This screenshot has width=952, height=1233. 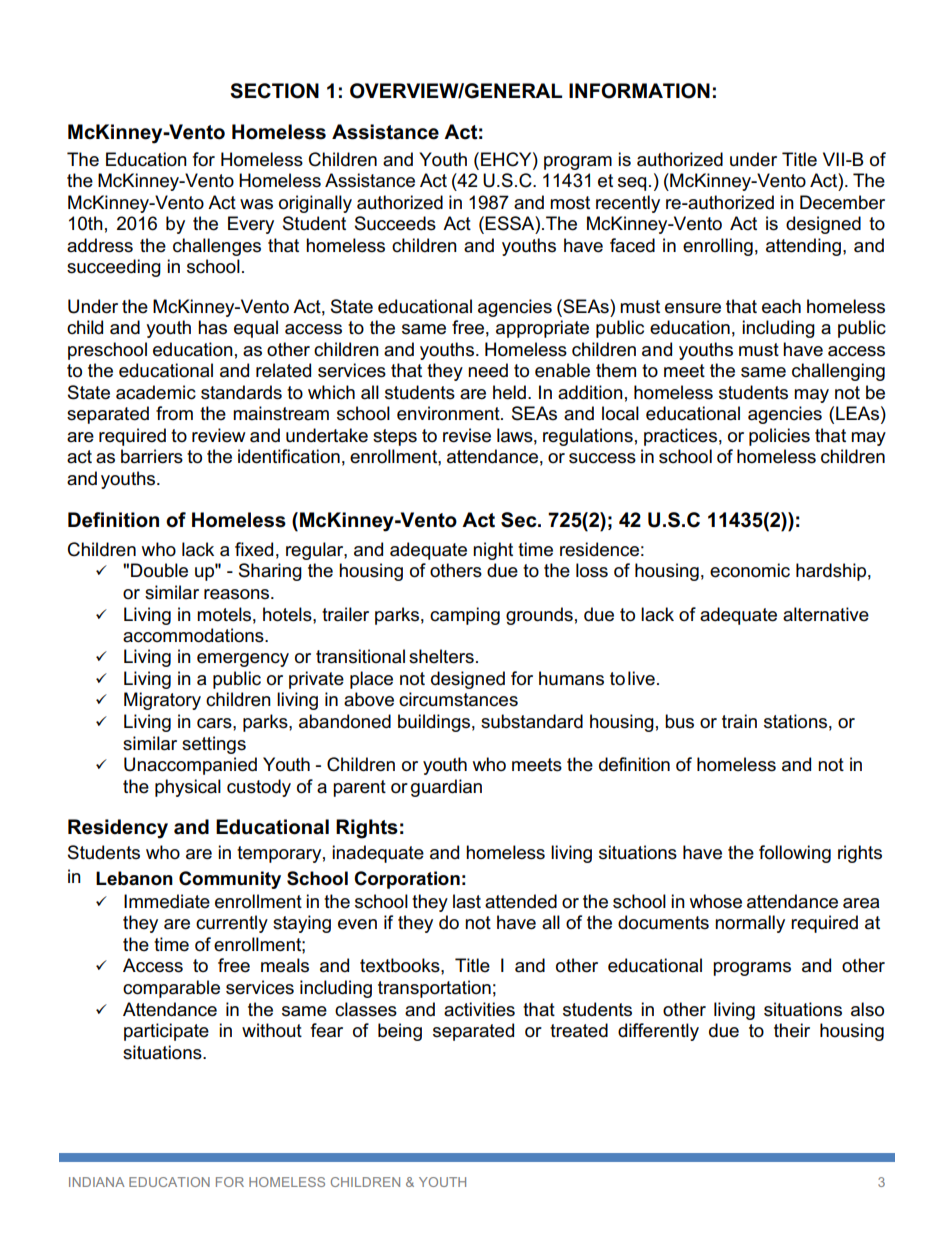 What do you see at coordinates (159, 570) in the screenshot?
I see `Double` at bounding box center [159, 570].
